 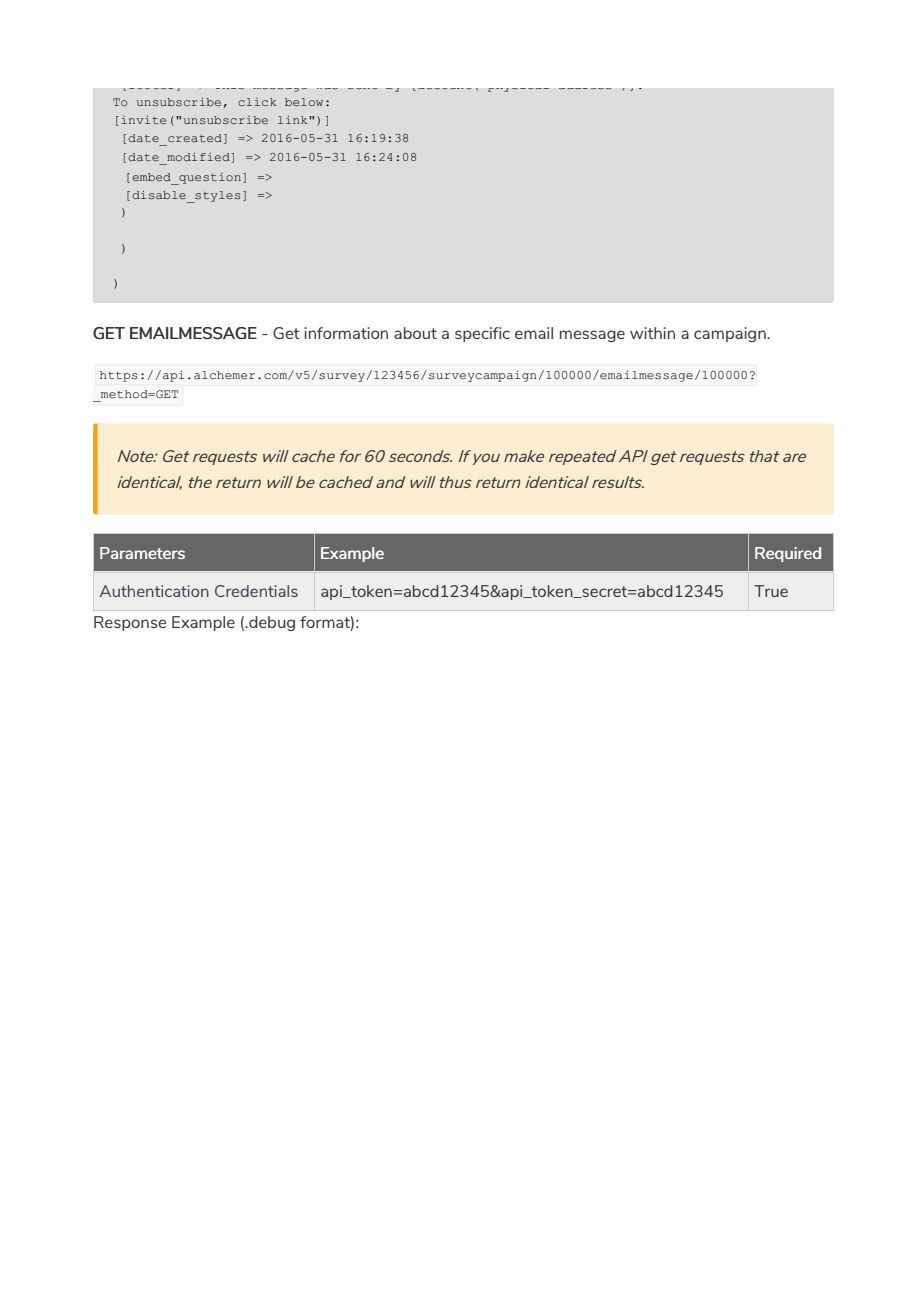 What do you see at coordinates (771, 591) in the screenshot?
I see `True` at bounding box center [771, 591].
